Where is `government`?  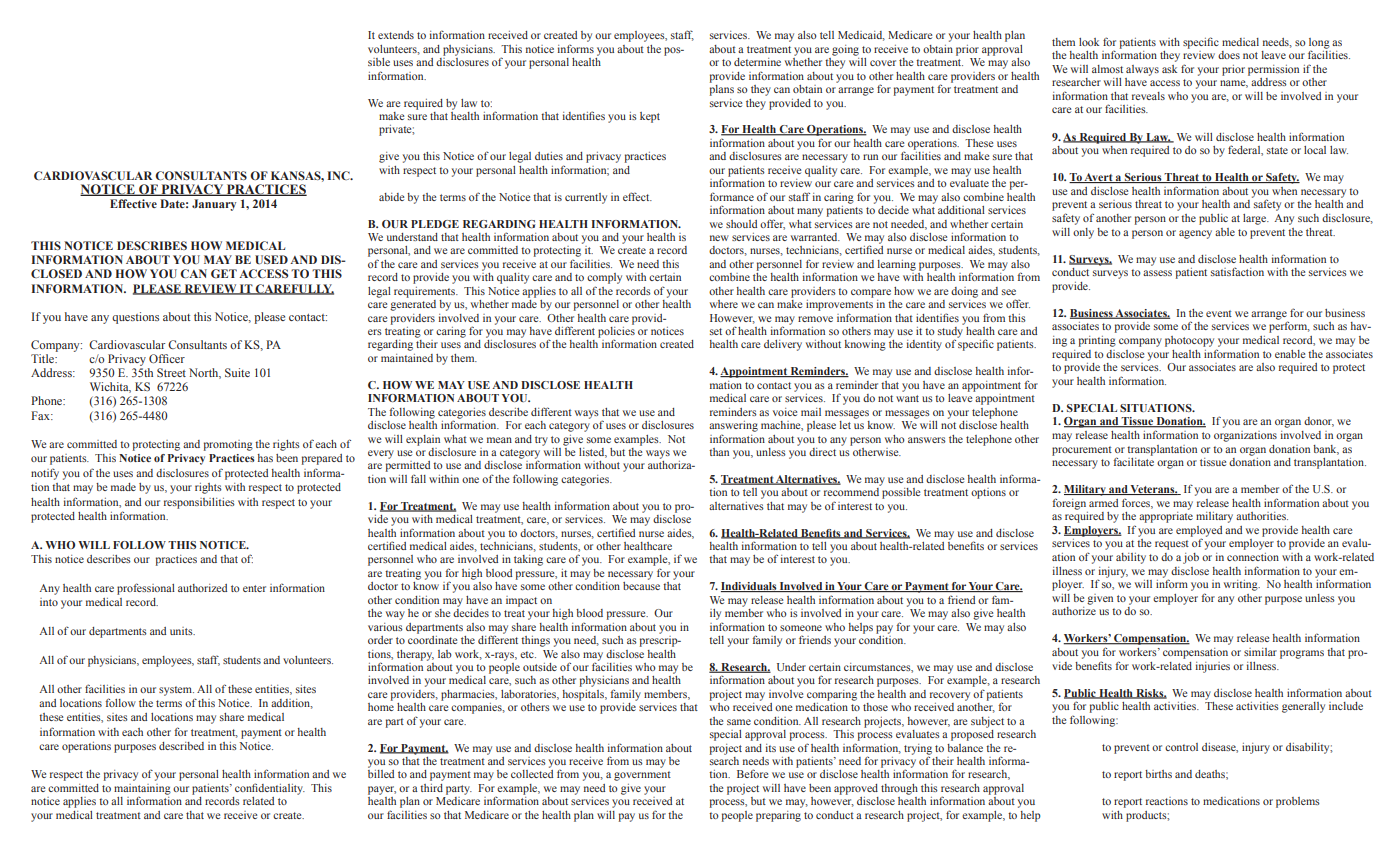 government is located at coordinates (642, 776).
